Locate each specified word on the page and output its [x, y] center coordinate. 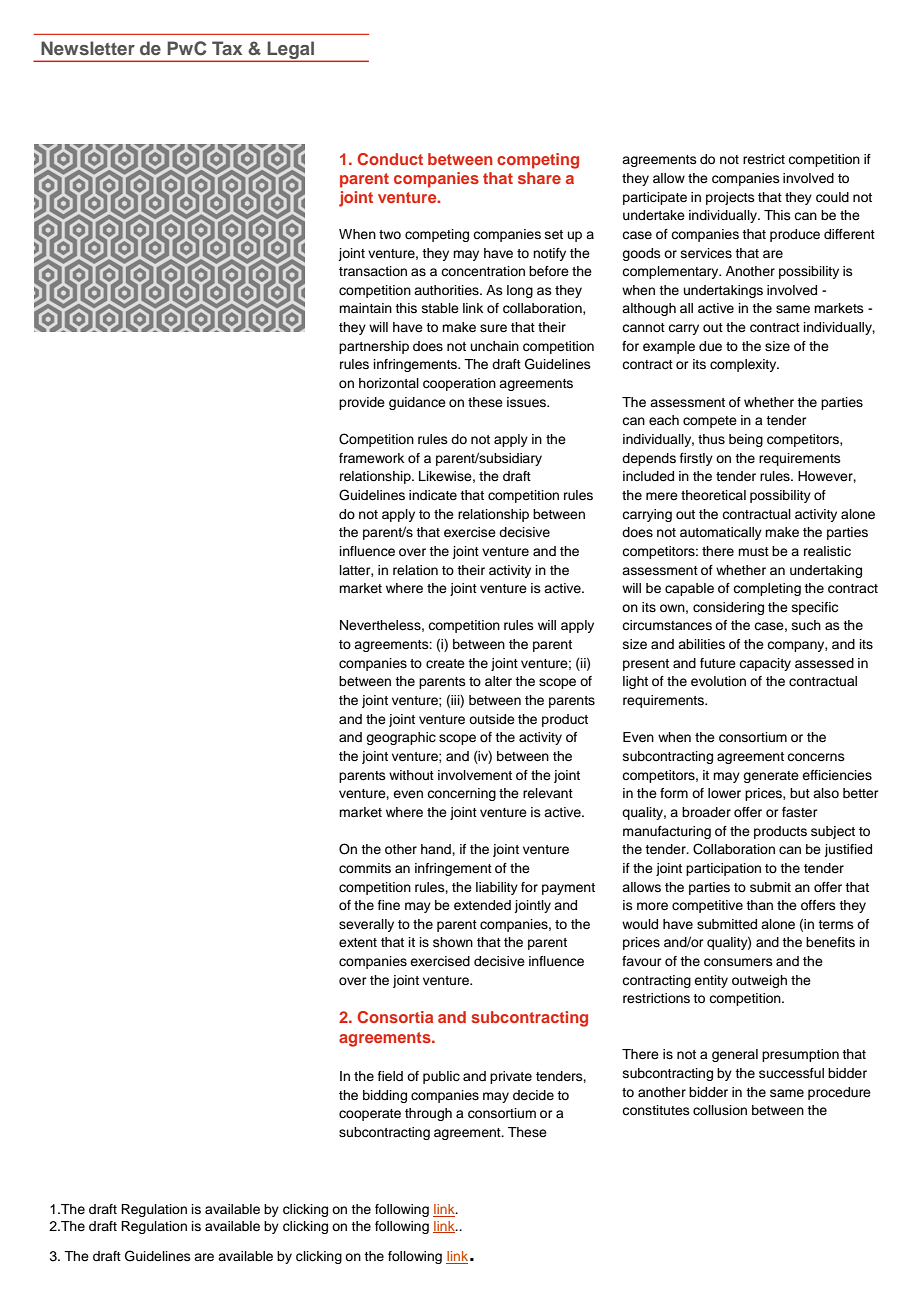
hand [437, 849]
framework [371, 458]
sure [493, 328]
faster [800, 812]
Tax [227, 48]
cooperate [370, 1115]
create [445, 663]
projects [730, 198]
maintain [365, 308]
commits [365, 868]
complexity [744, 365]
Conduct [390, 159]
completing [767, 589]
